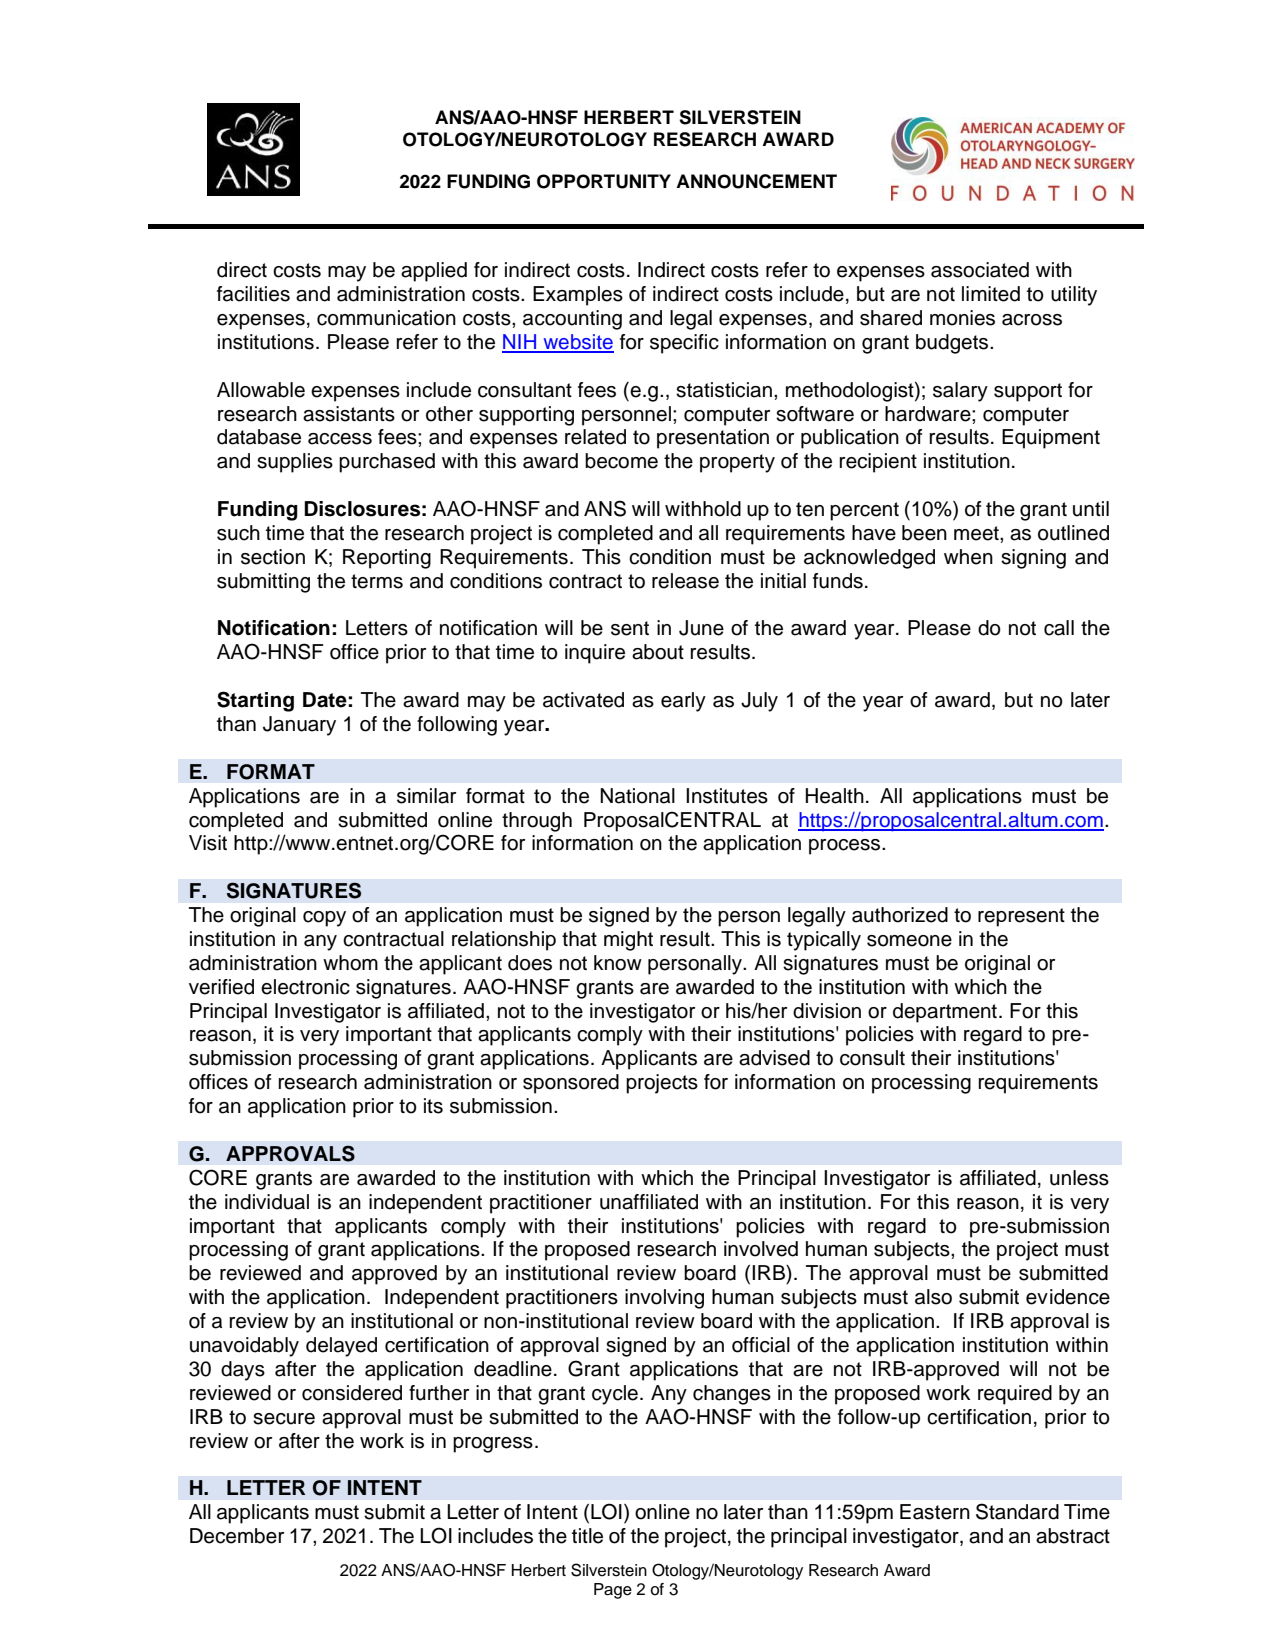 The height and width of the document is (1645, 1271). Describe the element at coordinates (628, 941) in the document. I see `might` at that location.
